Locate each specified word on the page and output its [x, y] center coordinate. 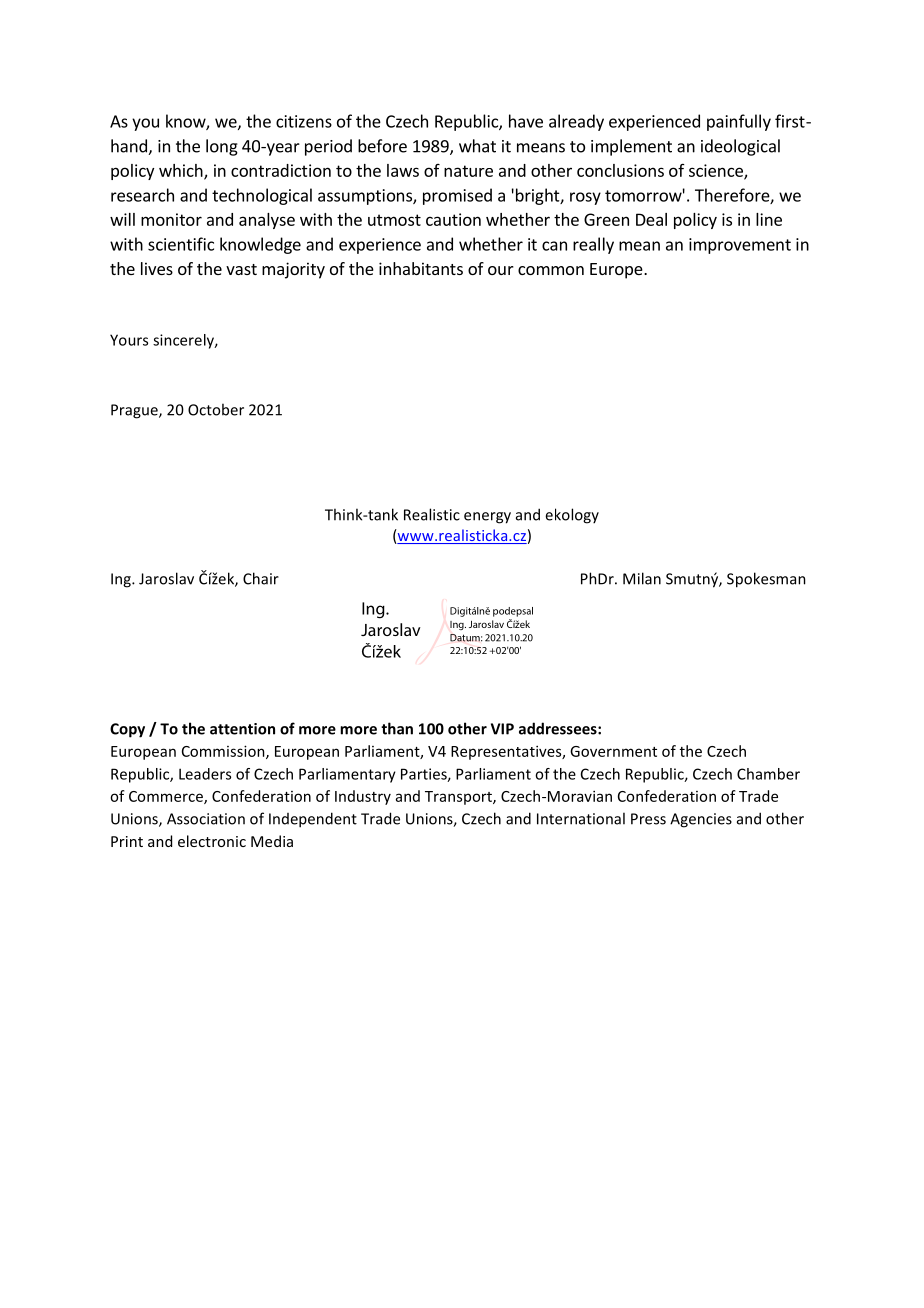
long [222, 147]
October [216, 409]
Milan [642, 578]
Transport [459, 798]
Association [206, 819]
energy [487, 518]
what [477, 146]
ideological [740, 147]
